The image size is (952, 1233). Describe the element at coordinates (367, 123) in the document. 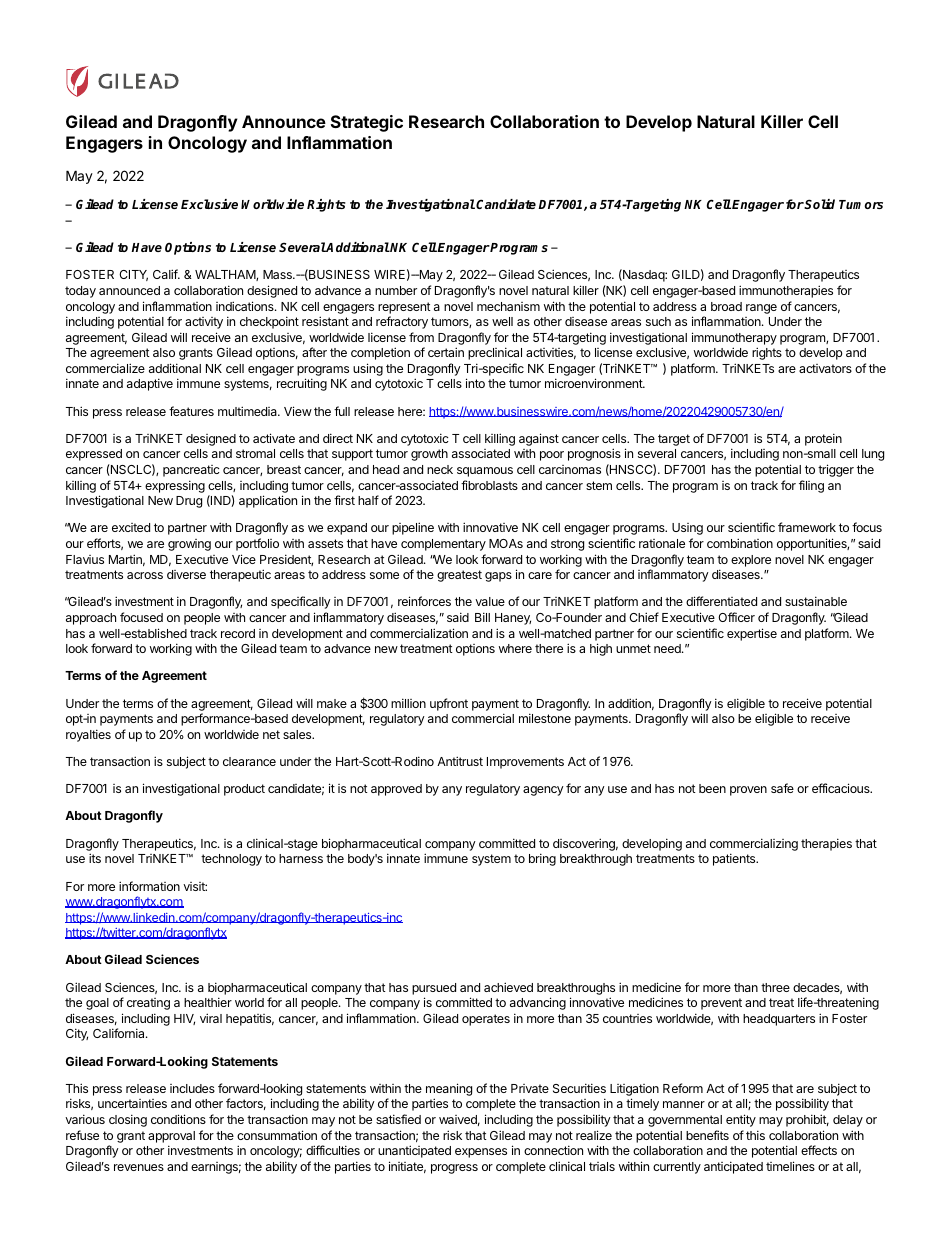

I see `Strategic` at that location.
